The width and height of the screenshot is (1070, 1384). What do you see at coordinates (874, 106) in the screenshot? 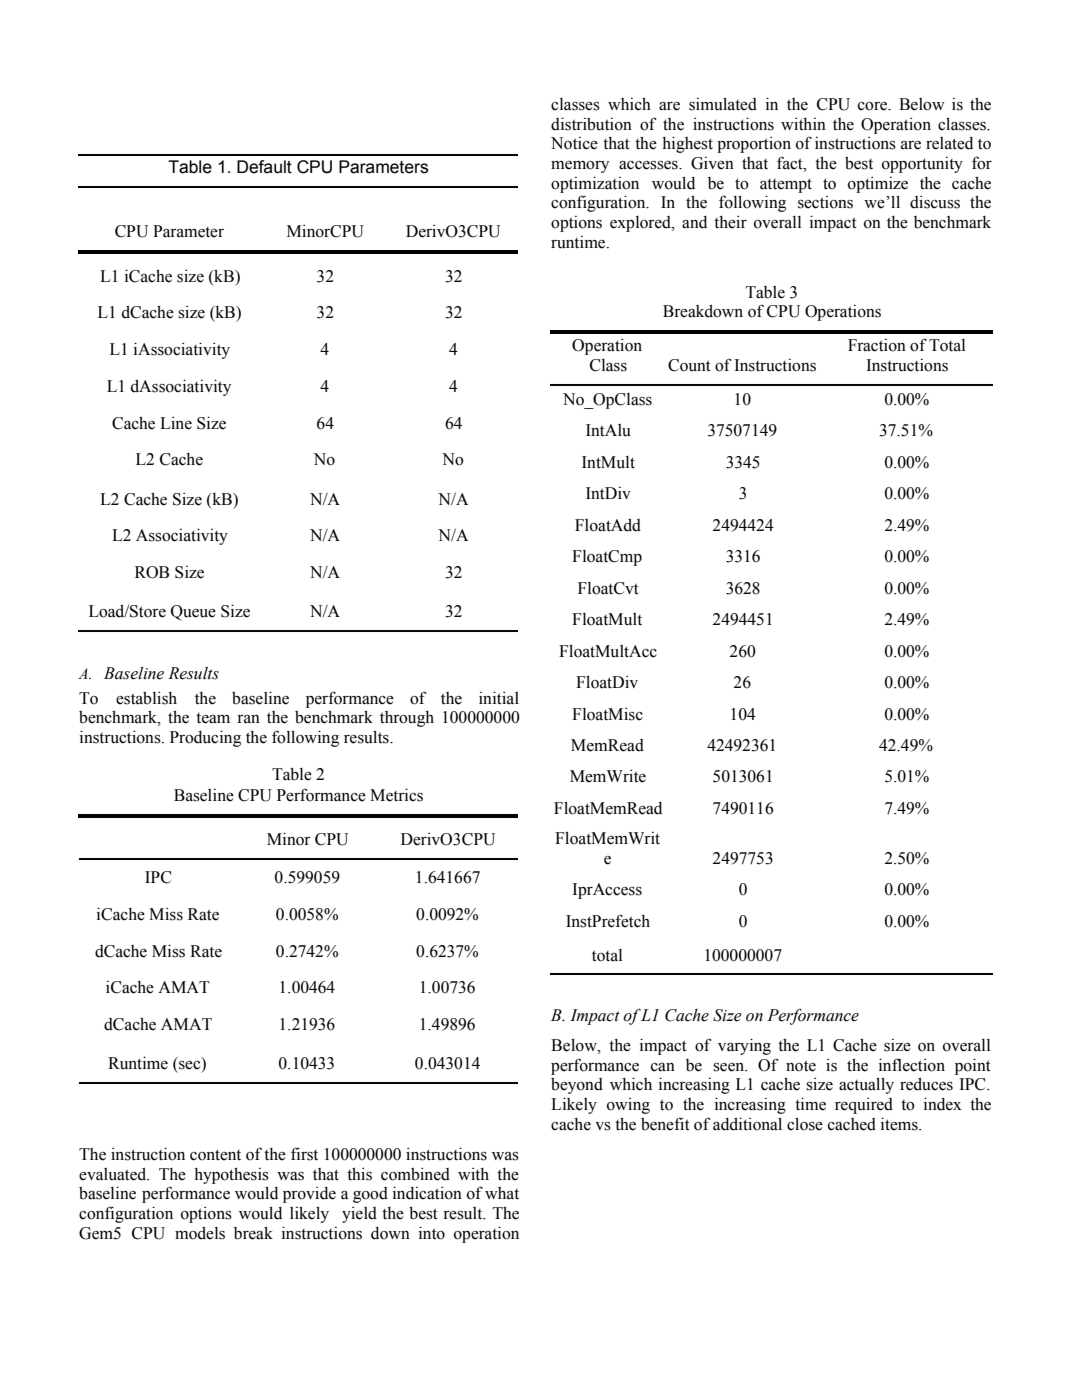
I see `core` at bounding box center [874, 106].
